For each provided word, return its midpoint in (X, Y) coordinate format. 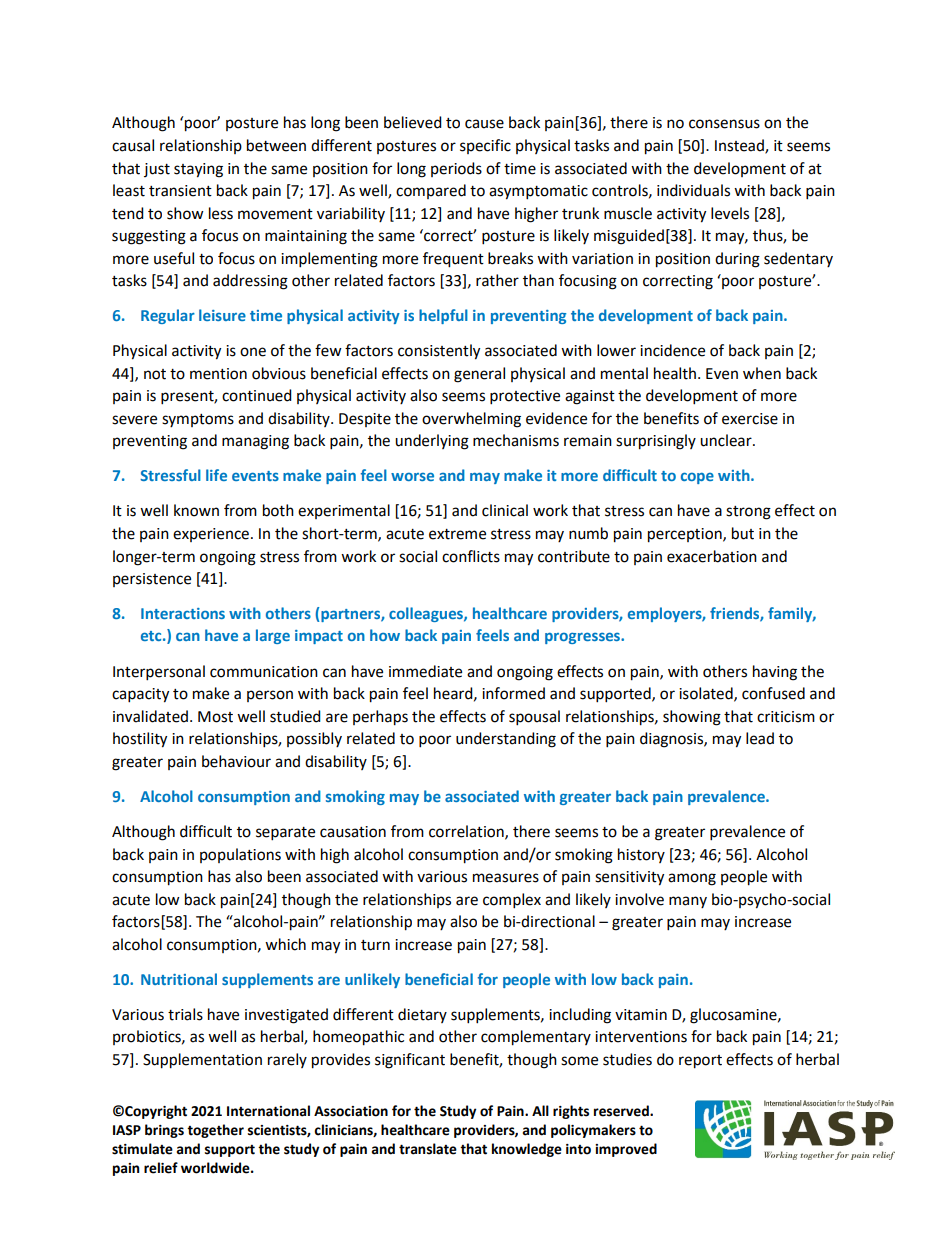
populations (240, 855)
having (775, 673)
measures (506, 878)
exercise (750, 419)
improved (626, 1150)
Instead (740, 146)
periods (456, 169)
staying (198, 170)
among (692, 879)
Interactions (183, 613)
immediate (425, 671)
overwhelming (471, 420)
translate (428, 1149)
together (215, 1131)
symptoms (198, 420)
